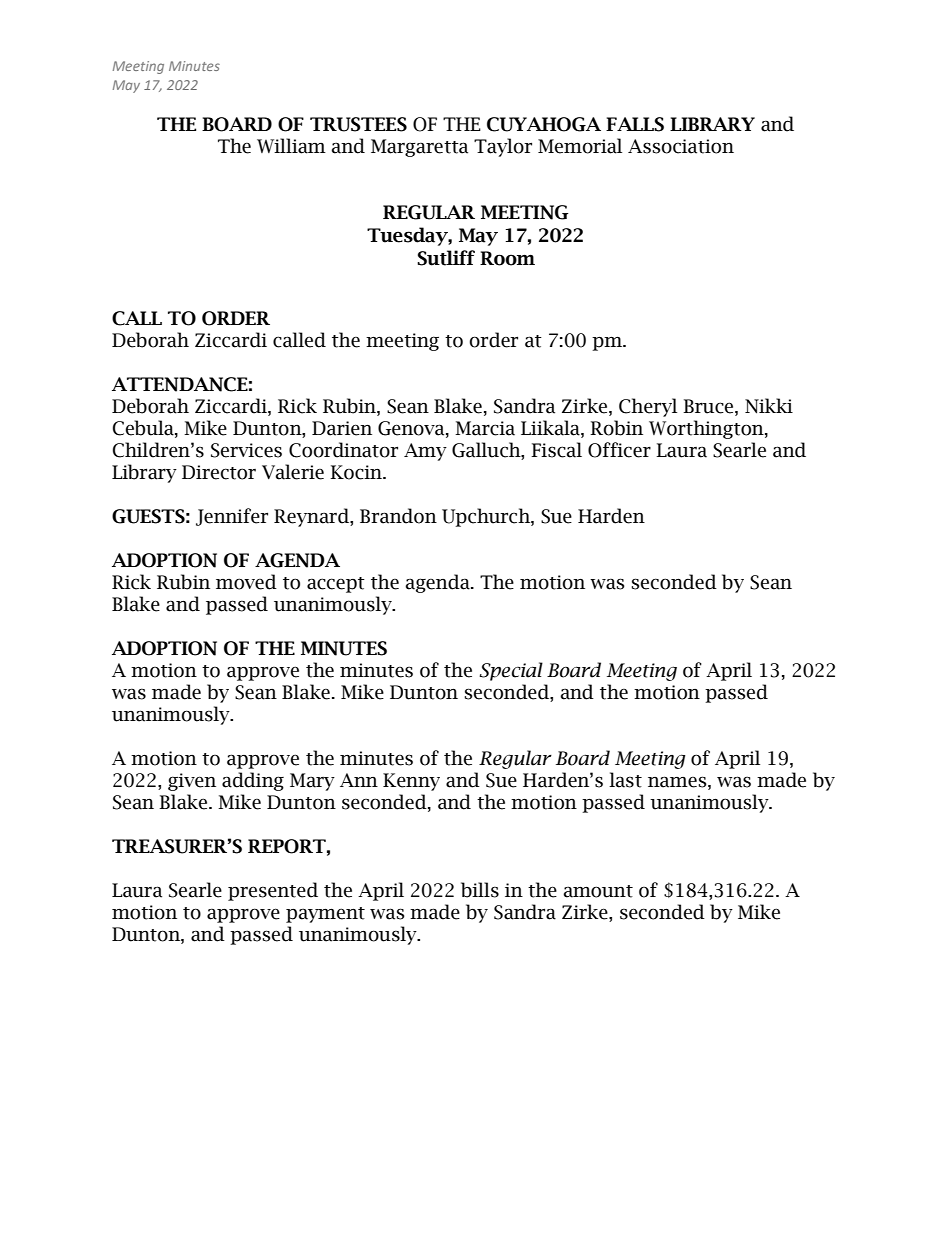 The height and width of the screenshot is (1233, 952). Describe the element at coordinates (273, 891) in the screenshot. I see `presented` at that location.
